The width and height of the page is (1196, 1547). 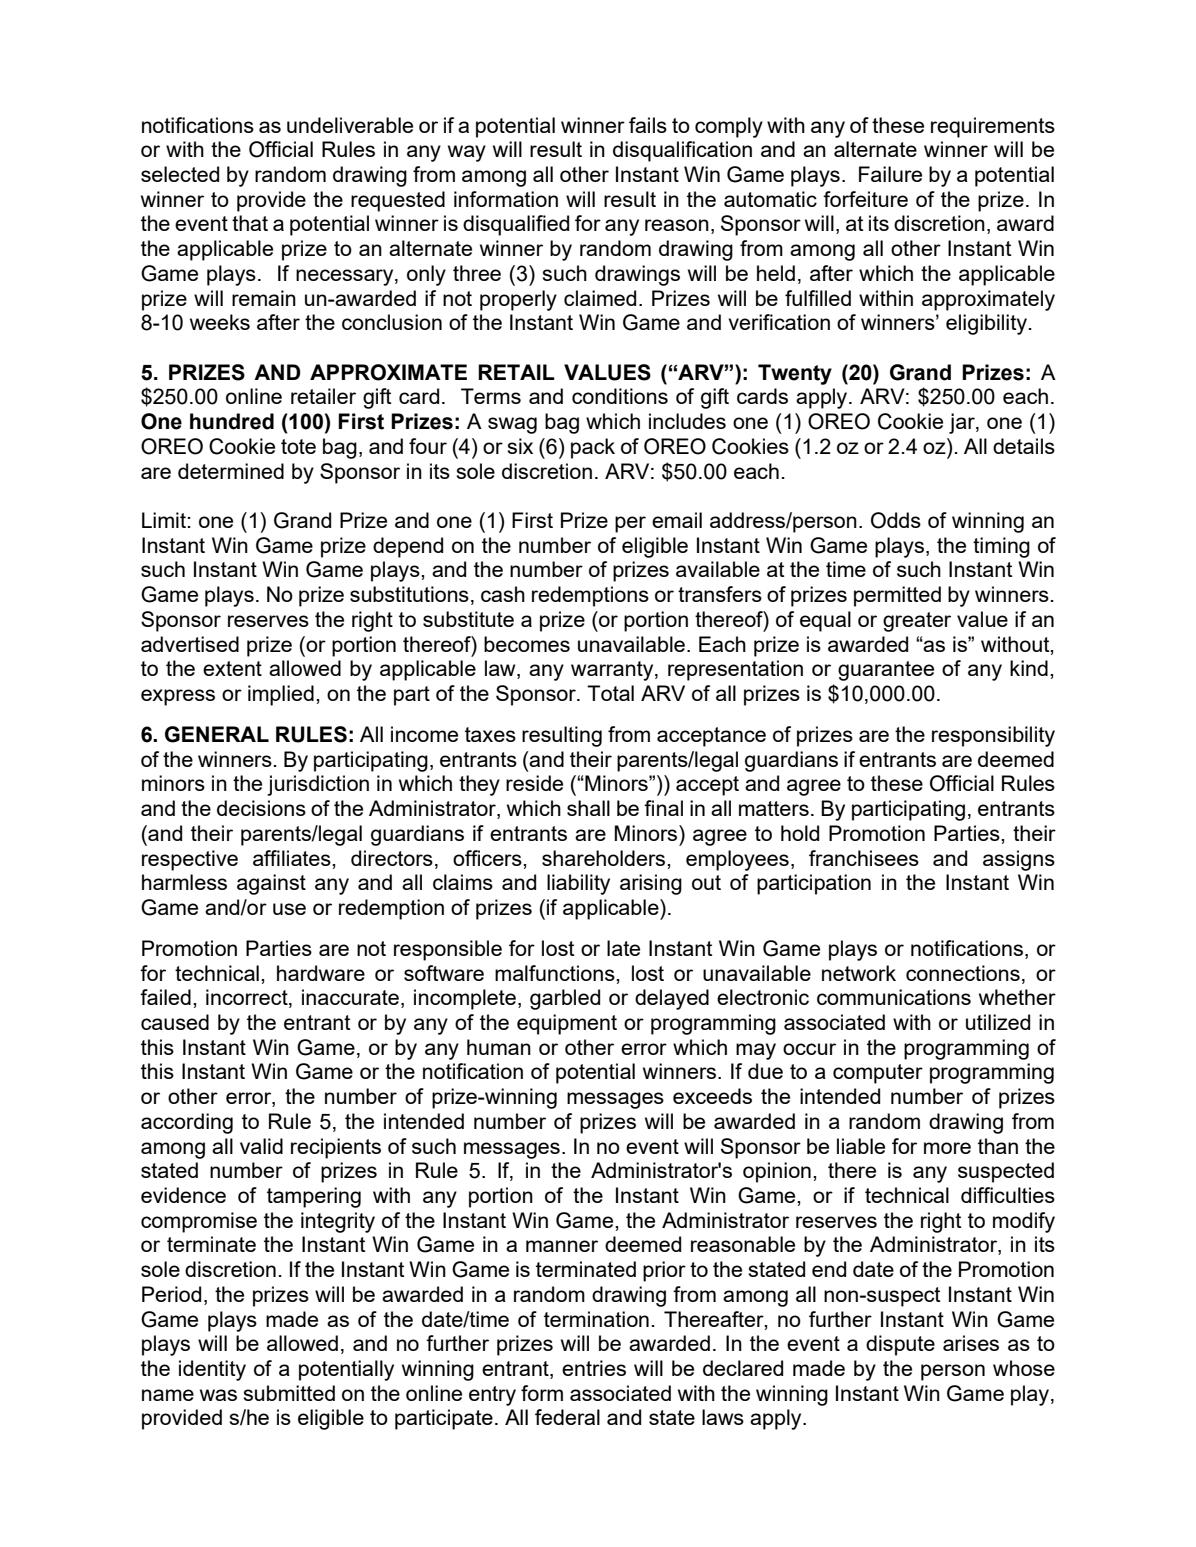 I want to click on equipment, so click(x=567, y=1024).
